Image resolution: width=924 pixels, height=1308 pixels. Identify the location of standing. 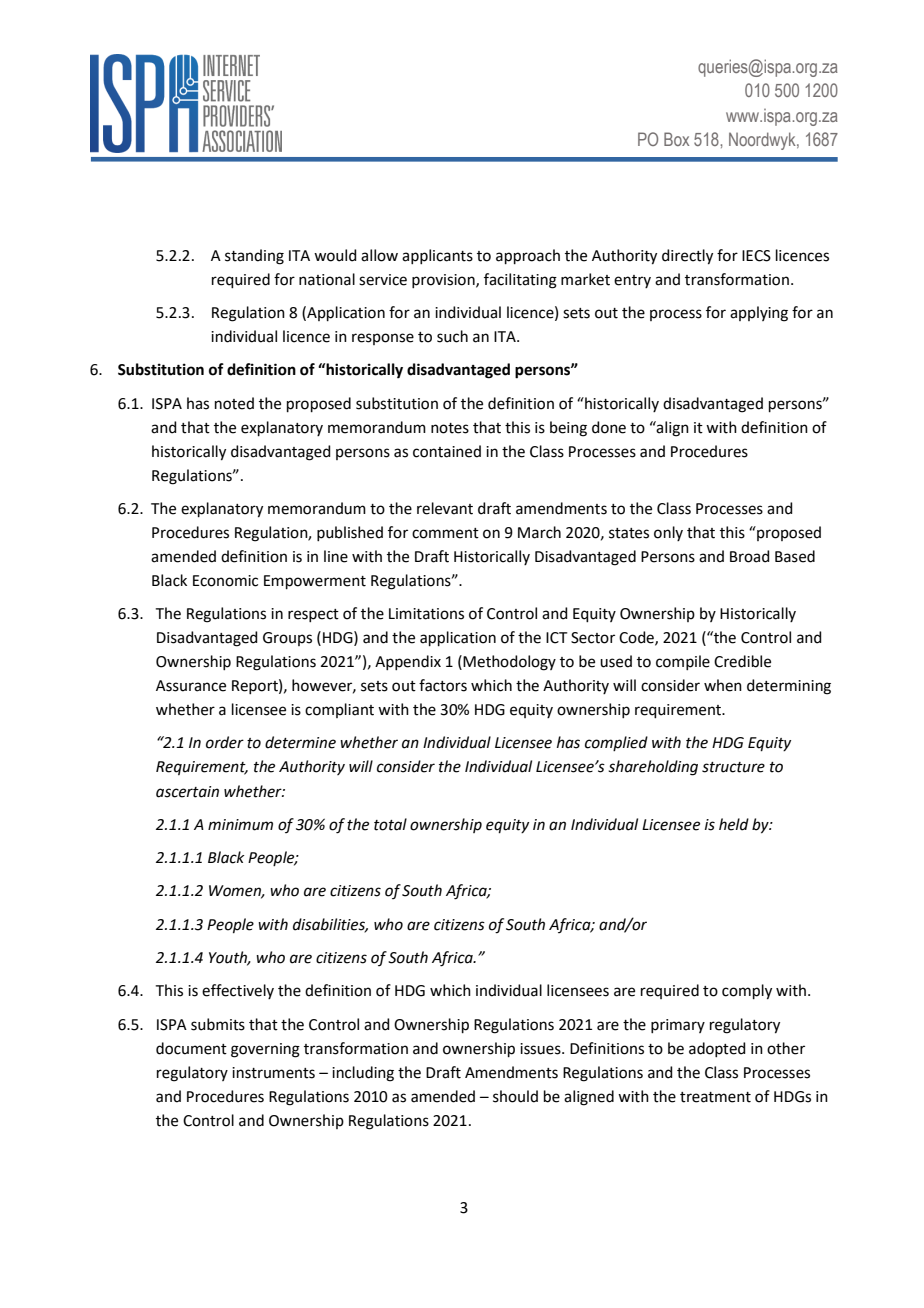
(254, 257).
